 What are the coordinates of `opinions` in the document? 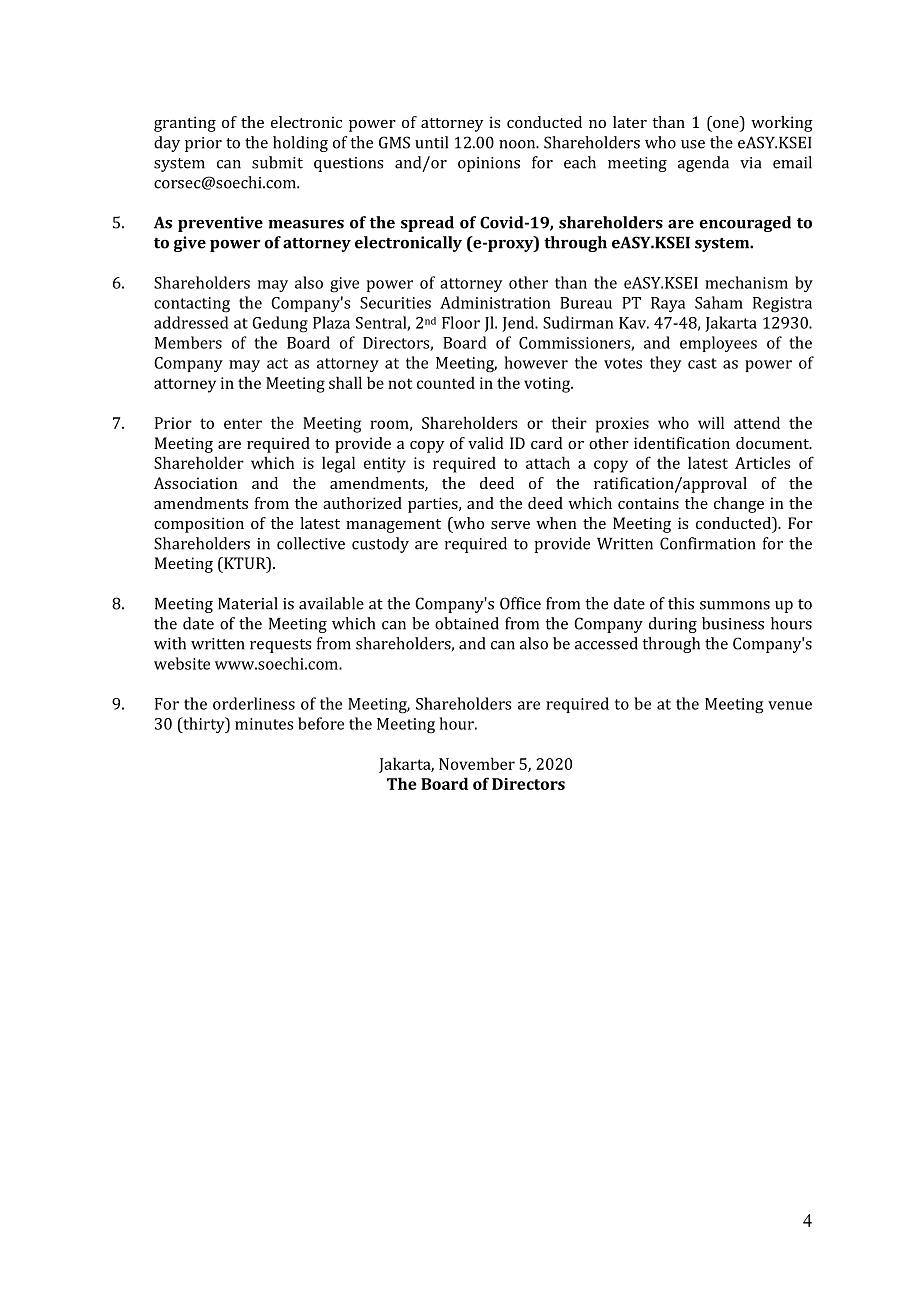 It's located at (489, 164).
